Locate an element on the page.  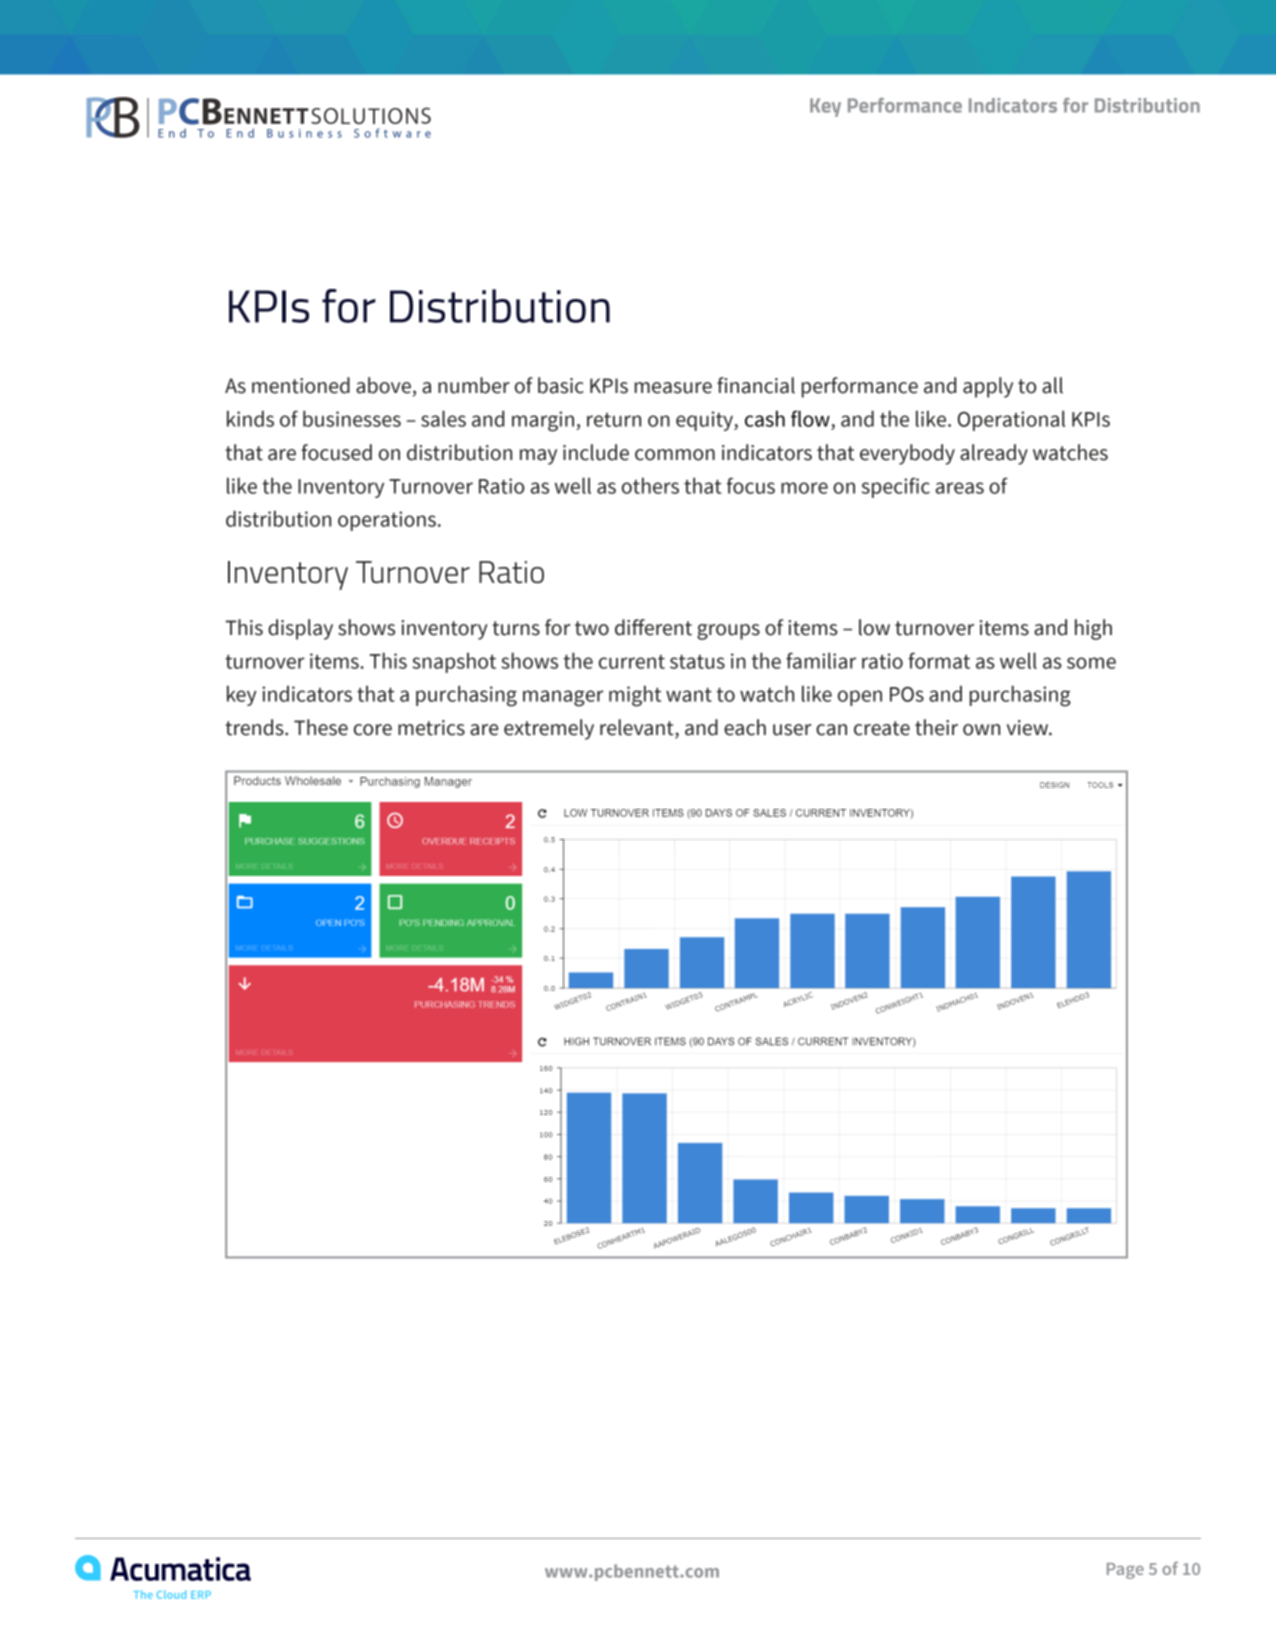
their is located at coordinates (936, 727).
